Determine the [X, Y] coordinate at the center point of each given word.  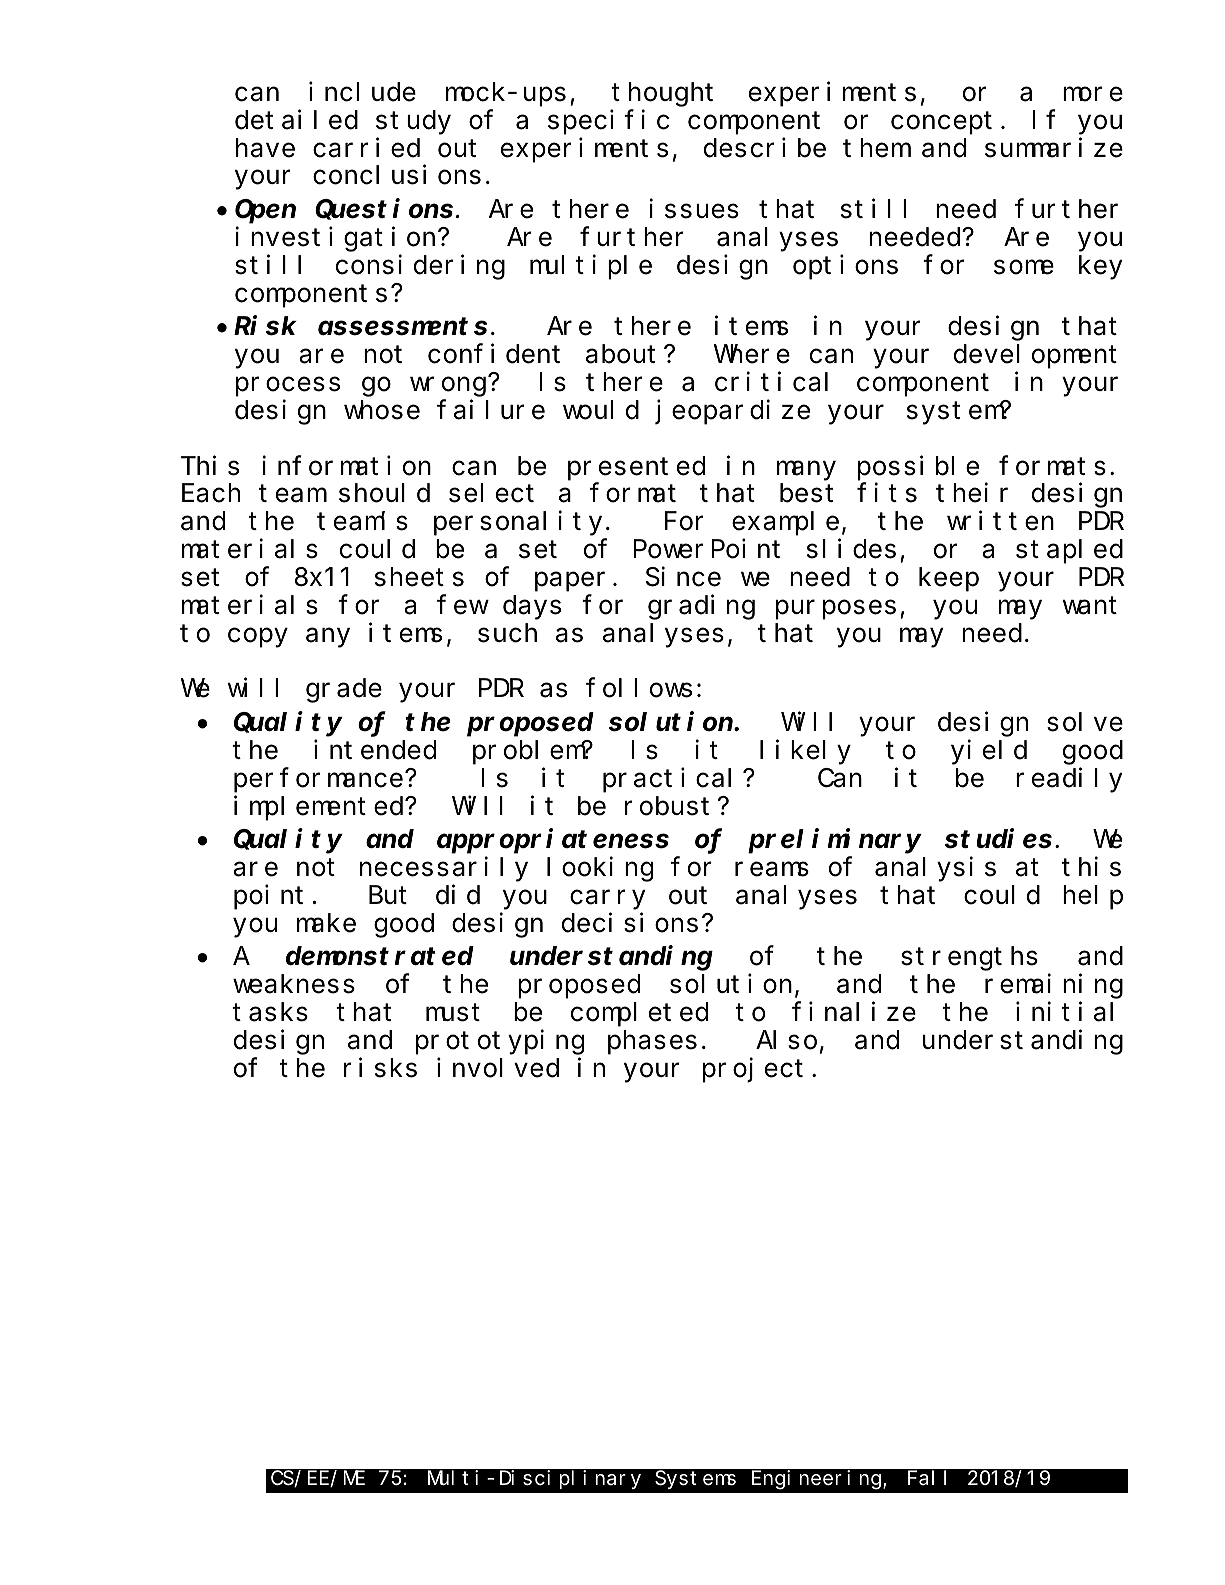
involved [498, 1068]
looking [600, 869]
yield [989, 752]
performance [318, 780]
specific [608, 122]
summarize [1054, 148]
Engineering [818, 1480]
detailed [296, 120]
